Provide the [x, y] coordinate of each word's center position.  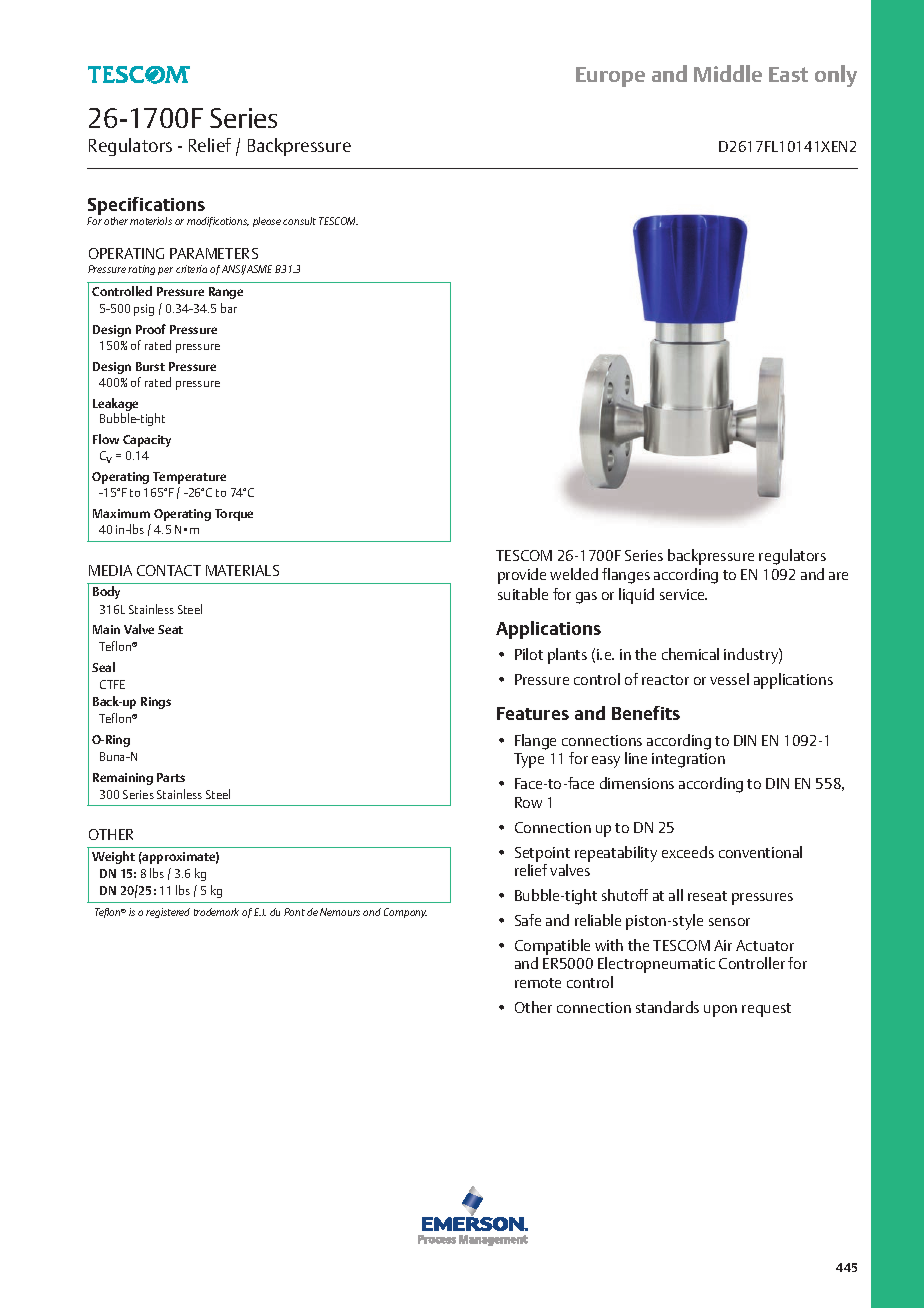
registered [168, 913]
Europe [610, 77]
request [766, 1010]
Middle [728, 73]
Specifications [147, 207]
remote [538, 983]
